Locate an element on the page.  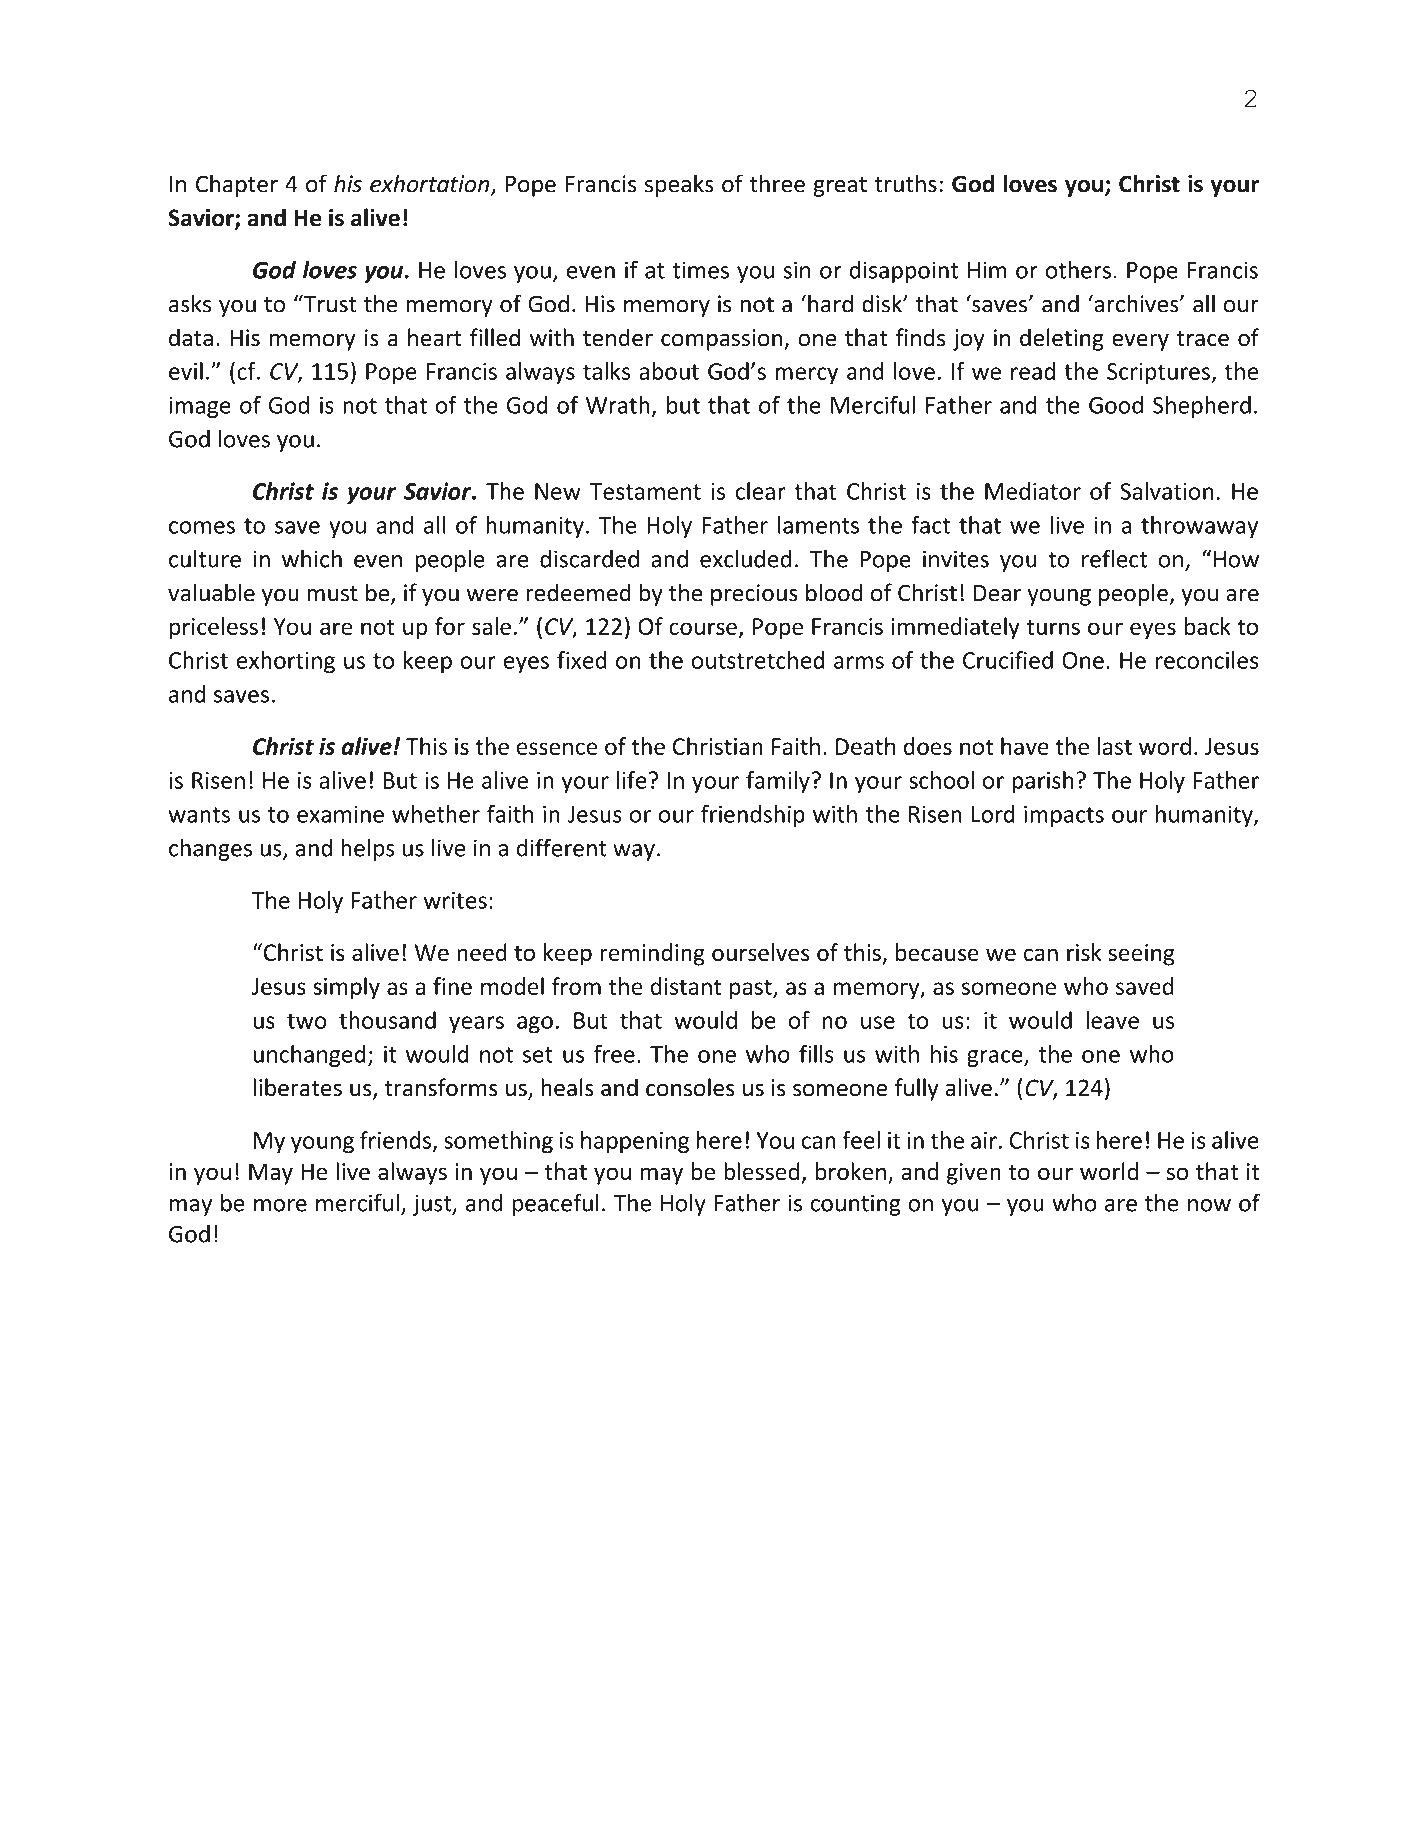
exhorting is located at coordinates (285, 662).
